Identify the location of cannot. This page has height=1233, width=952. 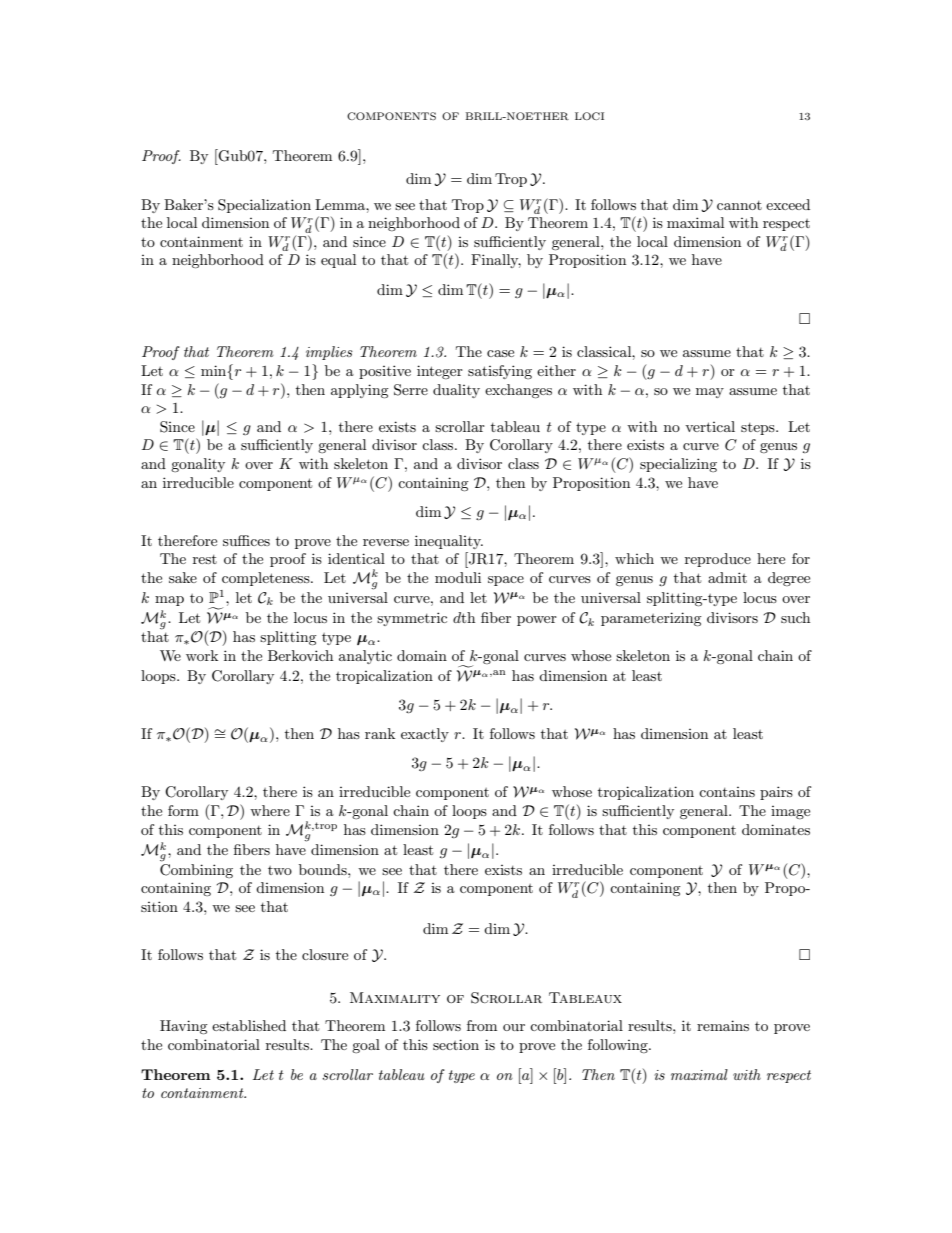
(739, 205).
